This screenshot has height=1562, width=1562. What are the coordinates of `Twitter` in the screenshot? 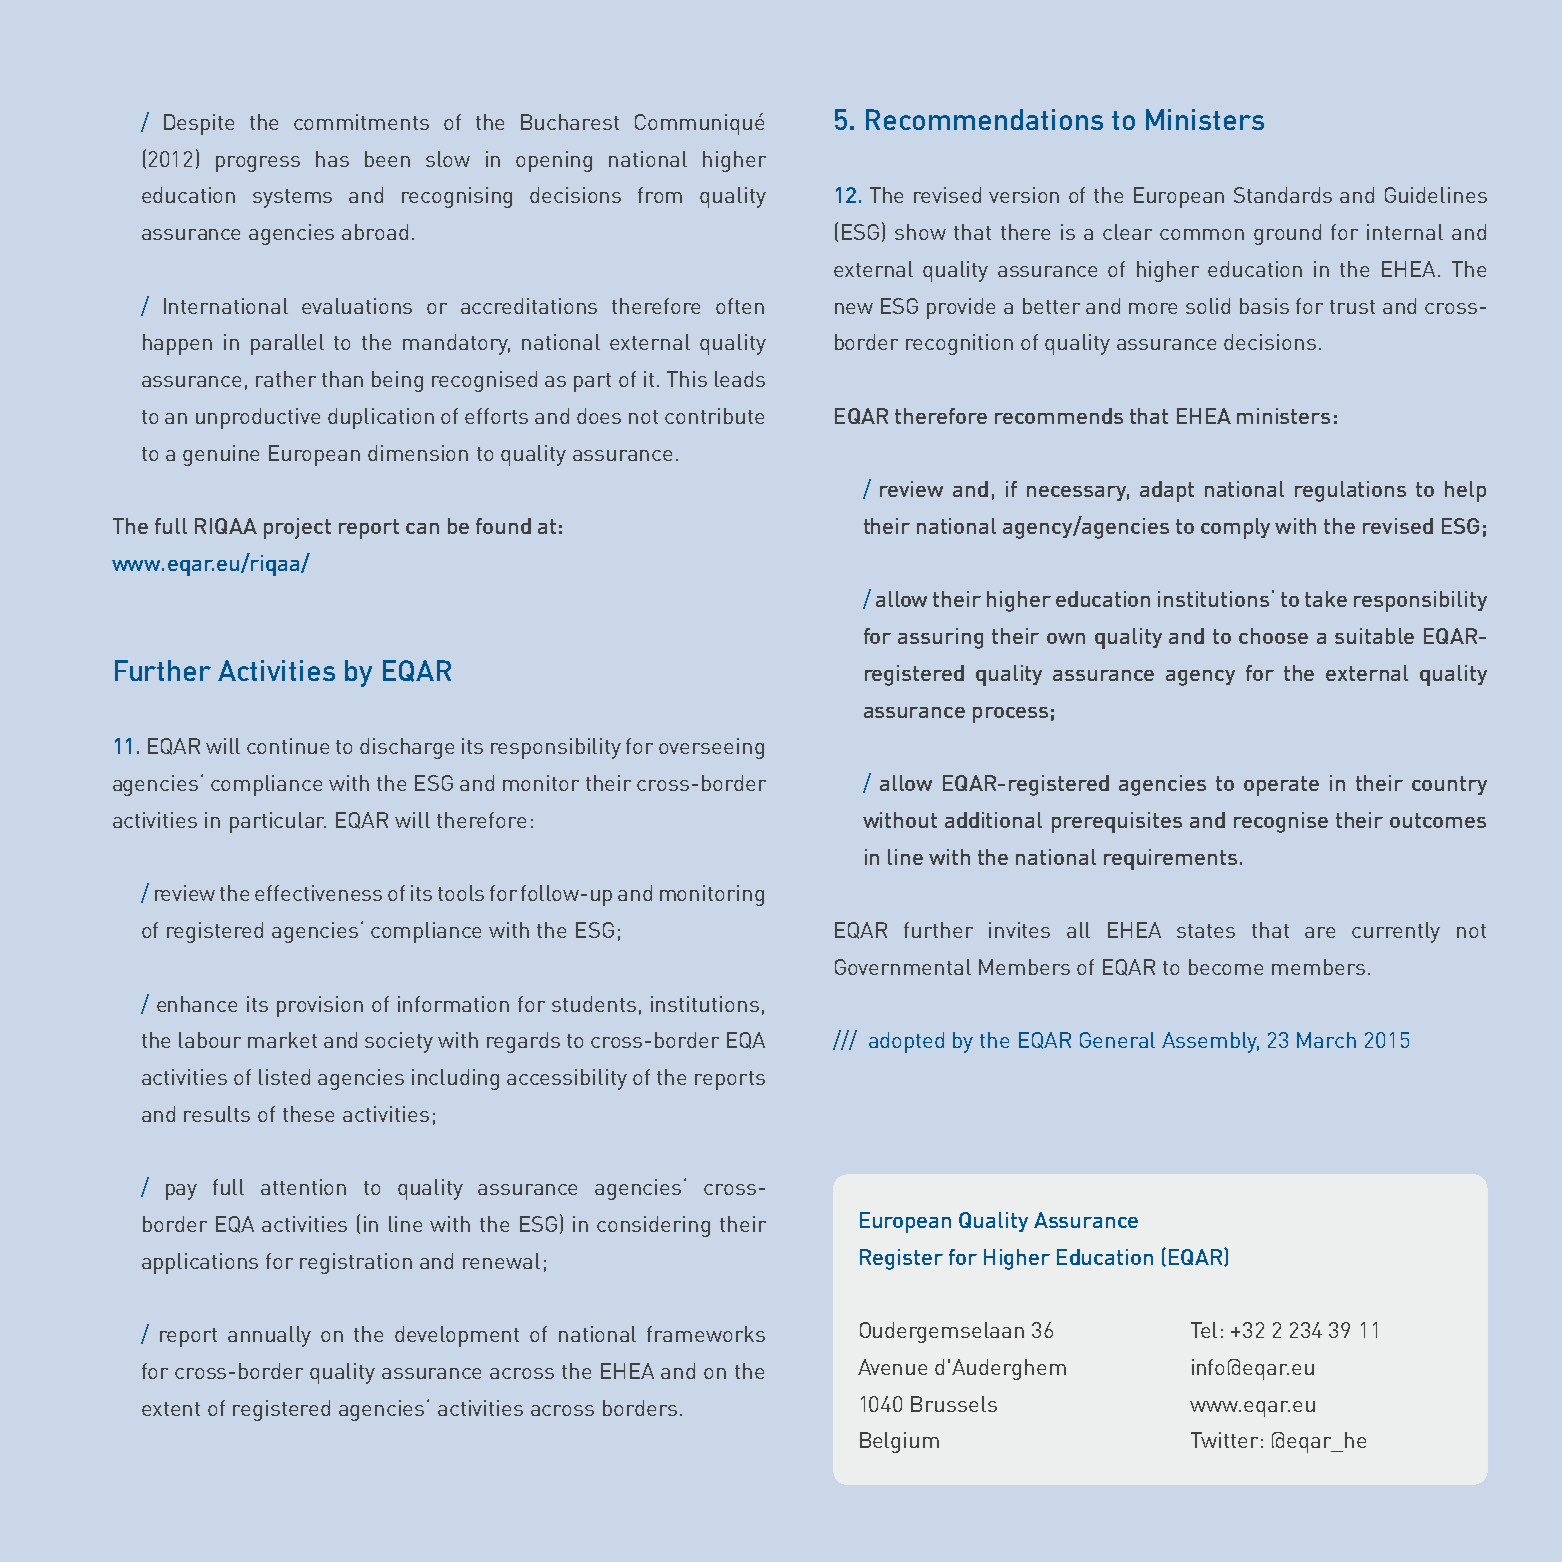 It's located at (1224, 1440).
